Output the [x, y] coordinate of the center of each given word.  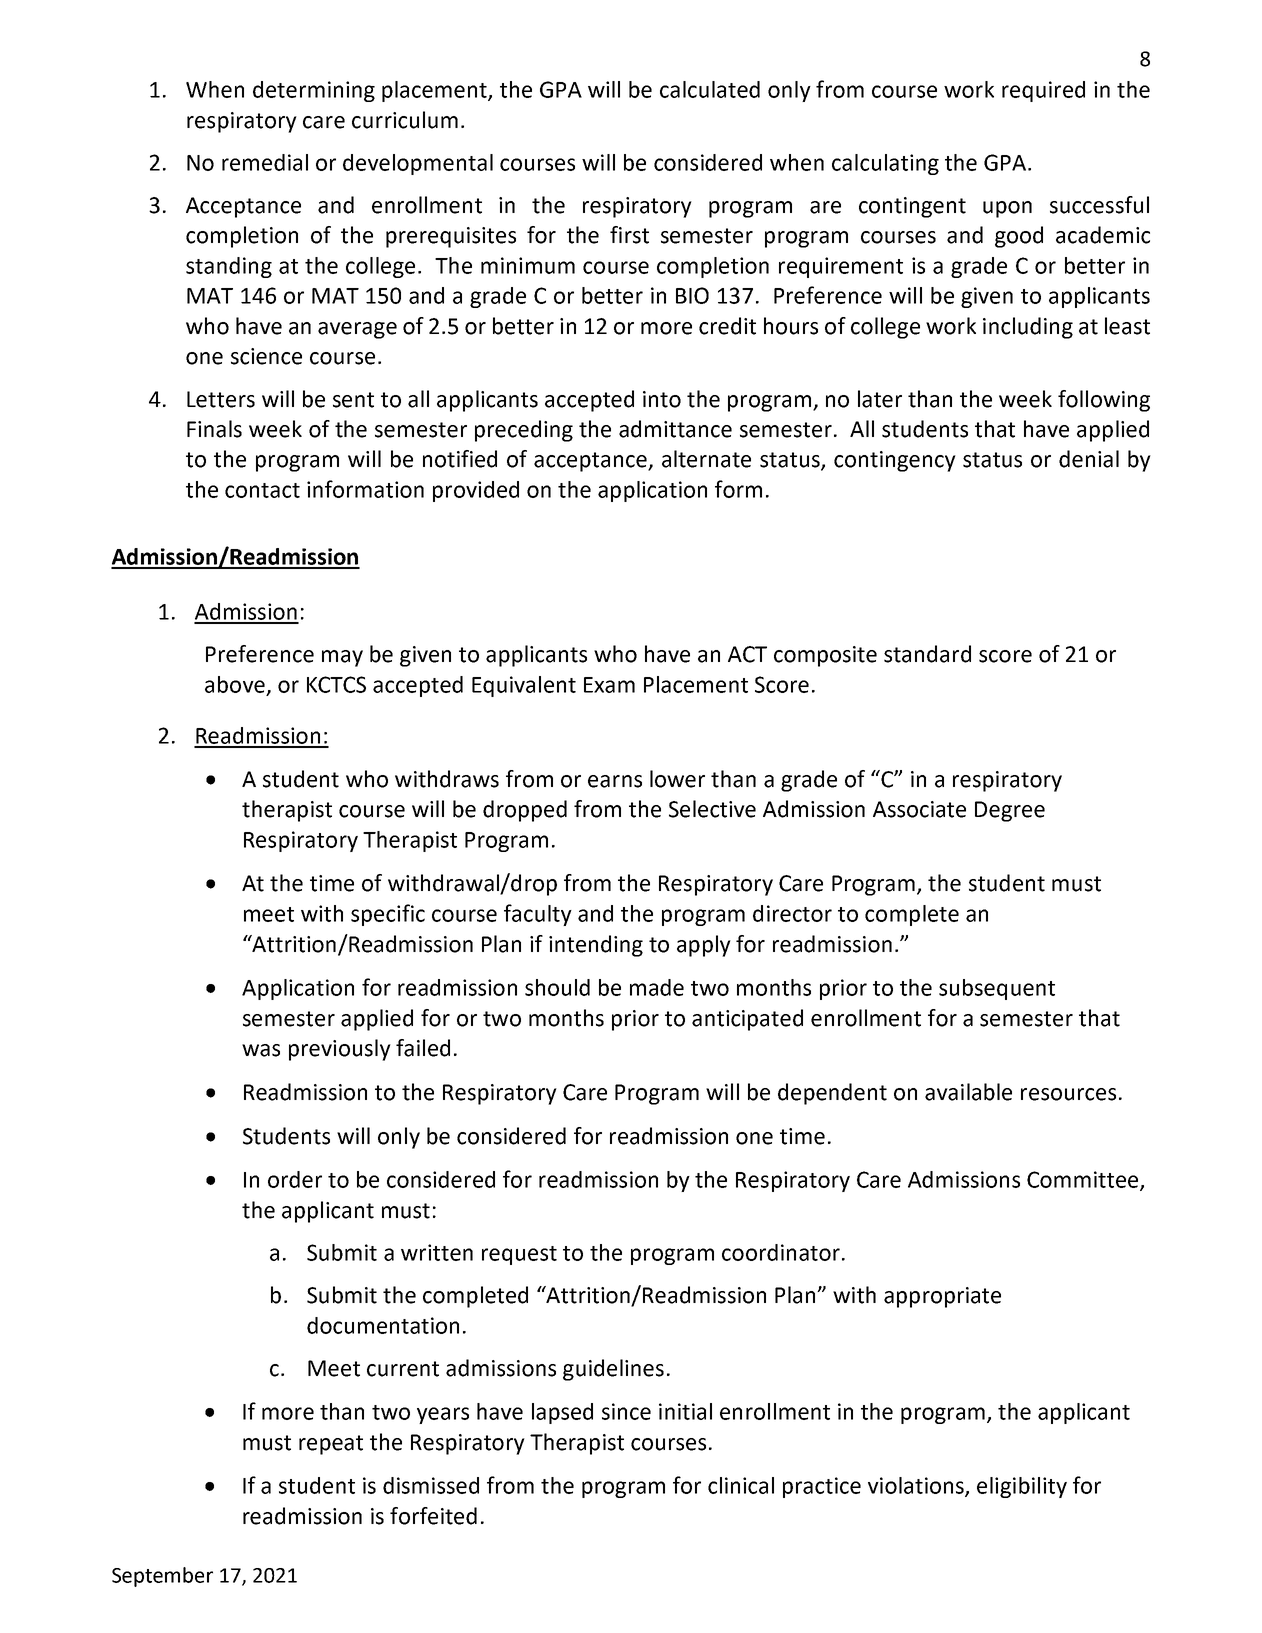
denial [1089, 459]
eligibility [1022, 1487]
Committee [1082, 1179]
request [519, 1255]
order [295, 1179]
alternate [706, 459]
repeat [331, 1445]
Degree [1010, 811]
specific [388, 915]
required [1043, 91]
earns [615, 781]
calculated [710, 89]
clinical [741, 1485]
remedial [265, 162]
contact [262, 490]
